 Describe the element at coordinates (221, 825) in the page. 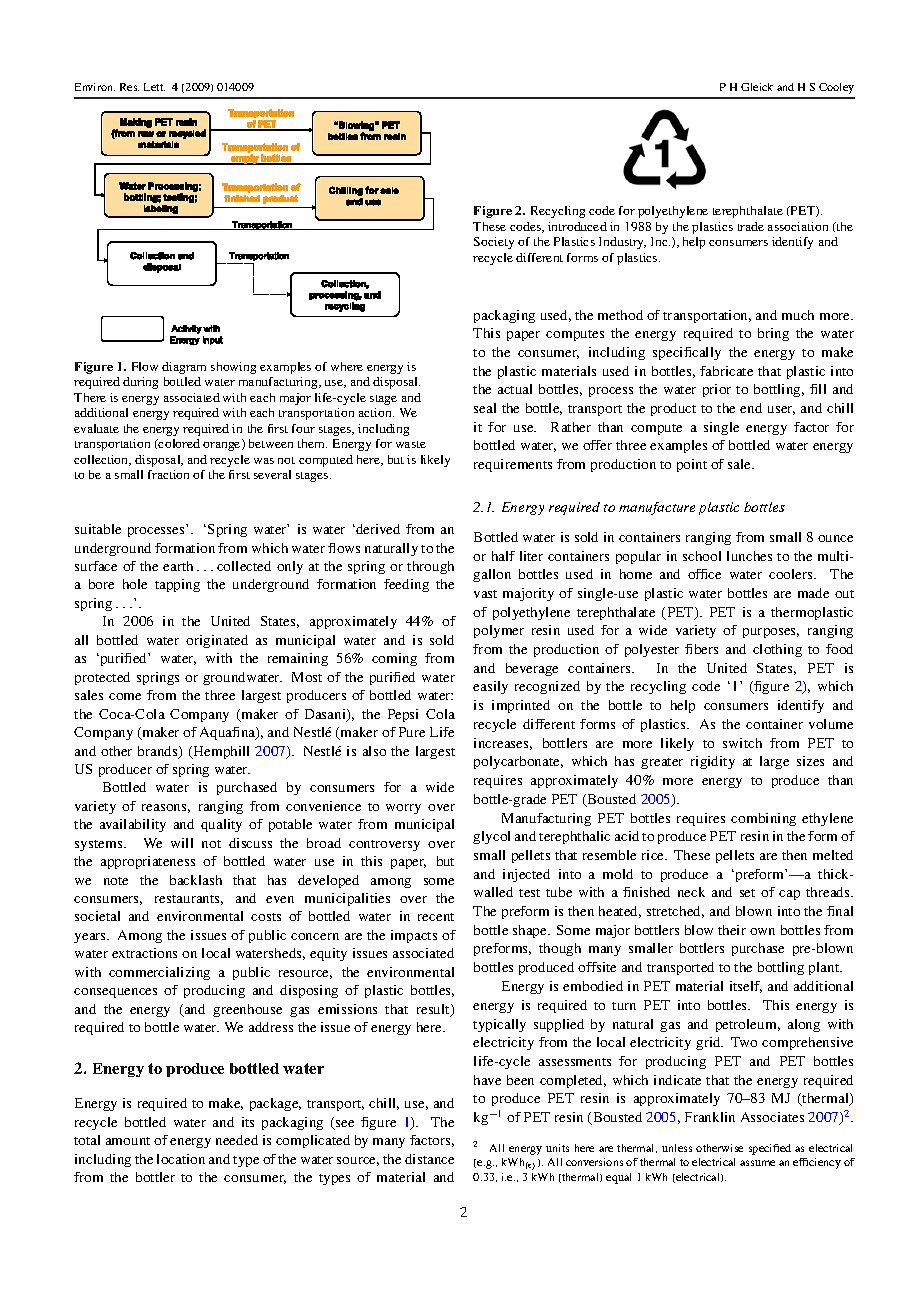

I see `quality` at that location.
